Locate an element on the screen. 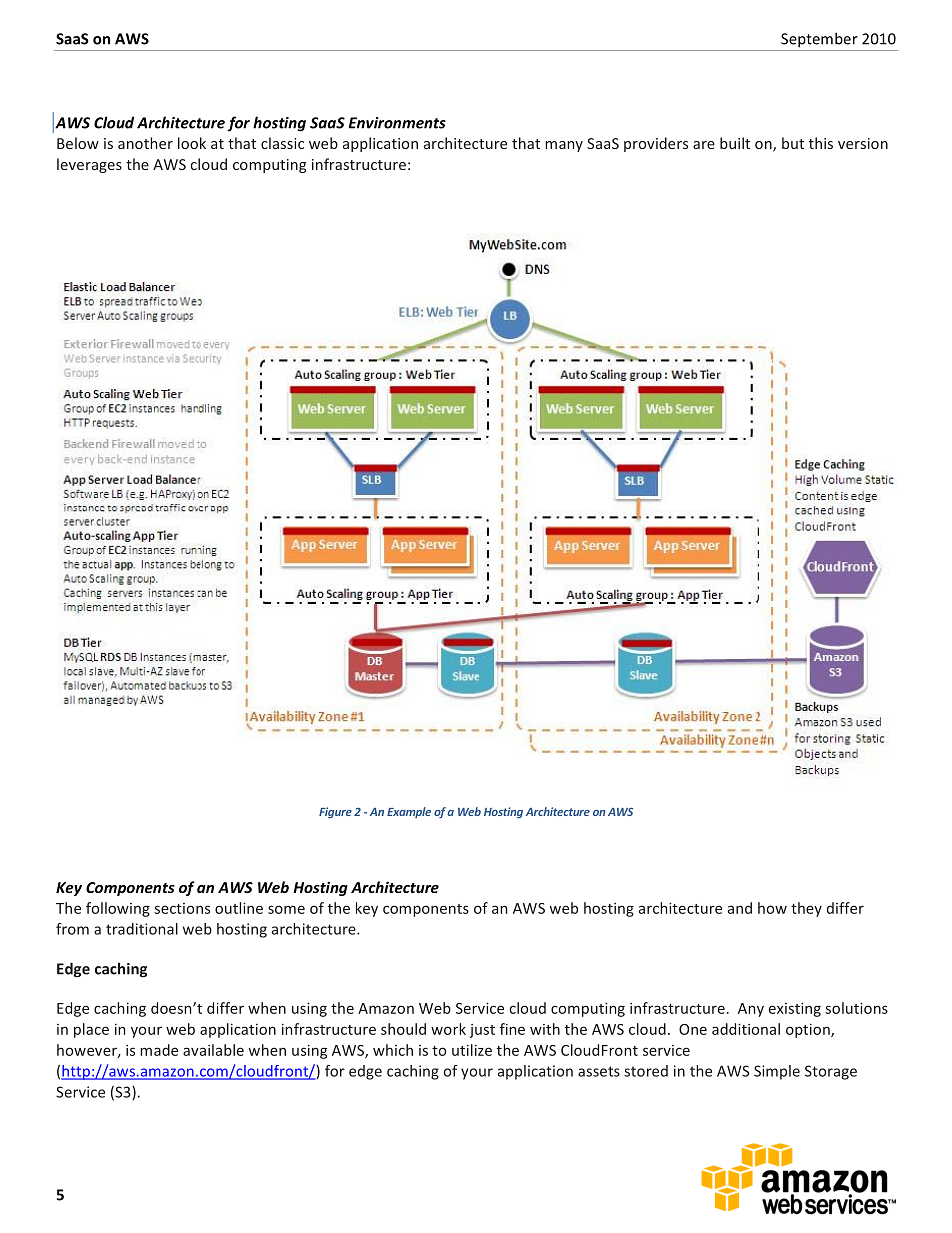 The height and width of the screenshot is (1233, 952). another is located at coordinates (145, 143).
